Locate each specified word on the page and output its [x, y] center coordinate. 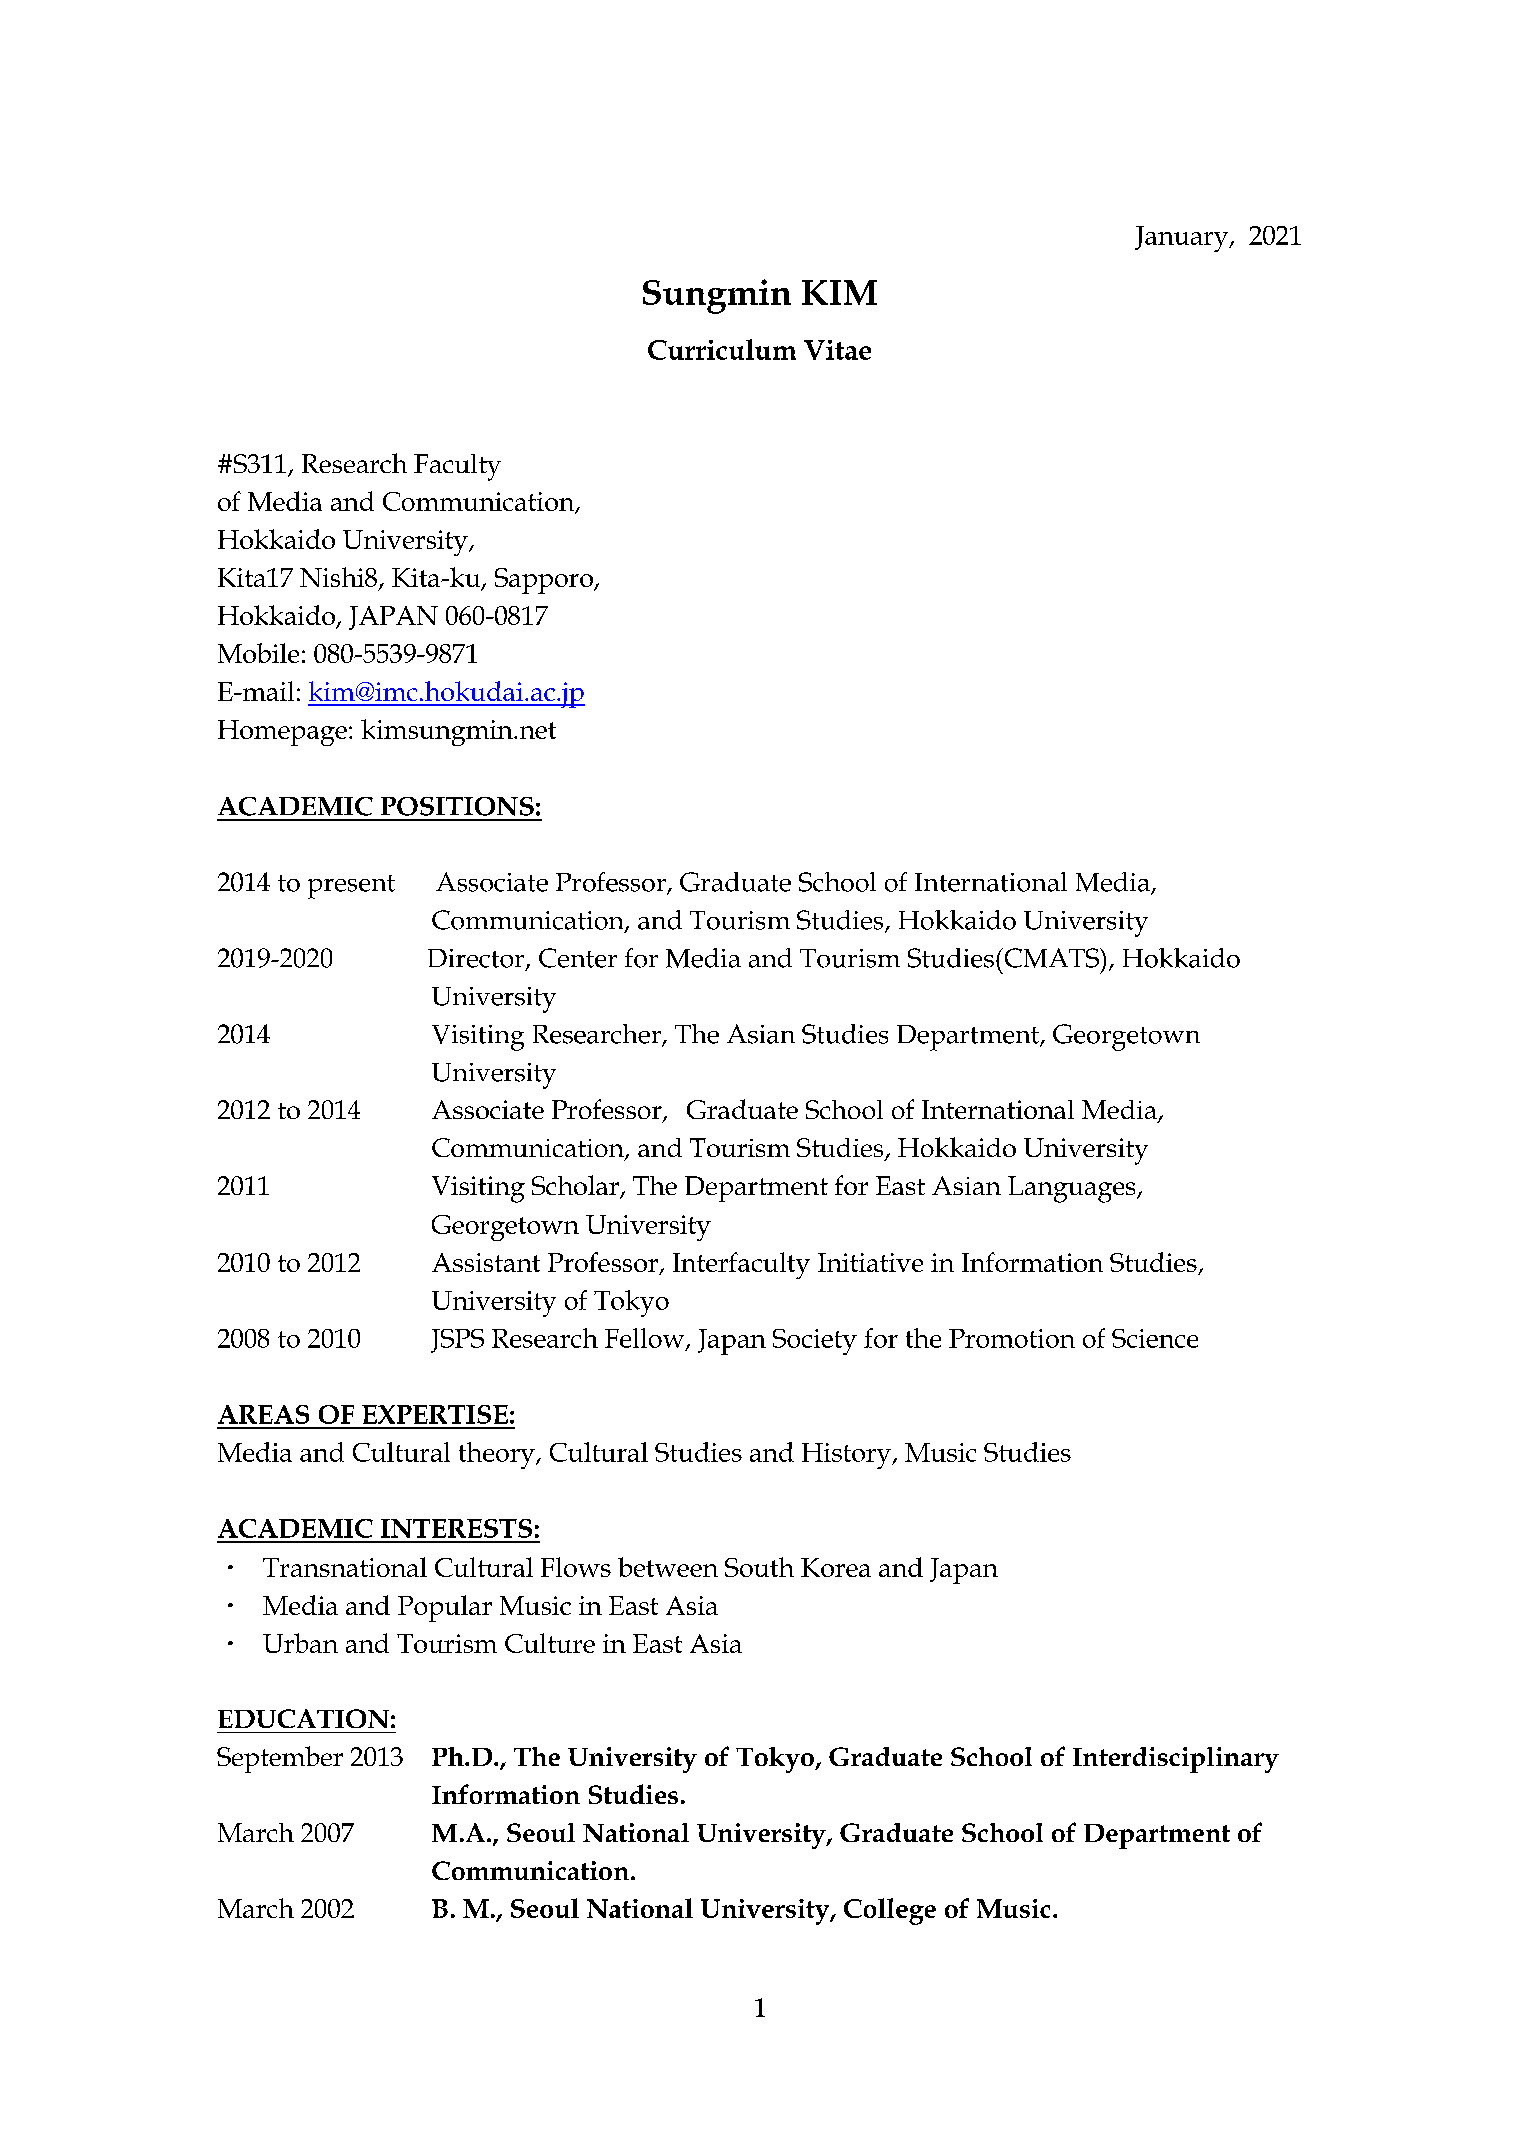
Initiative [870, 1262]
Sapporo [545, 581]
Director [477, 959]
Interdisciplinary [1176, 1760]
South [759, 1567]
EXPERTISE [435, 1414]
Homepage [282, 733]
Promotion [1012, 1338]
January [1183, 239]
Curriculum [722, 349]
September [280, 1759]
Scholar [576, 1186]
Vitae [837, 350]
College [890, 1911]
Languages [1073, 1189]
